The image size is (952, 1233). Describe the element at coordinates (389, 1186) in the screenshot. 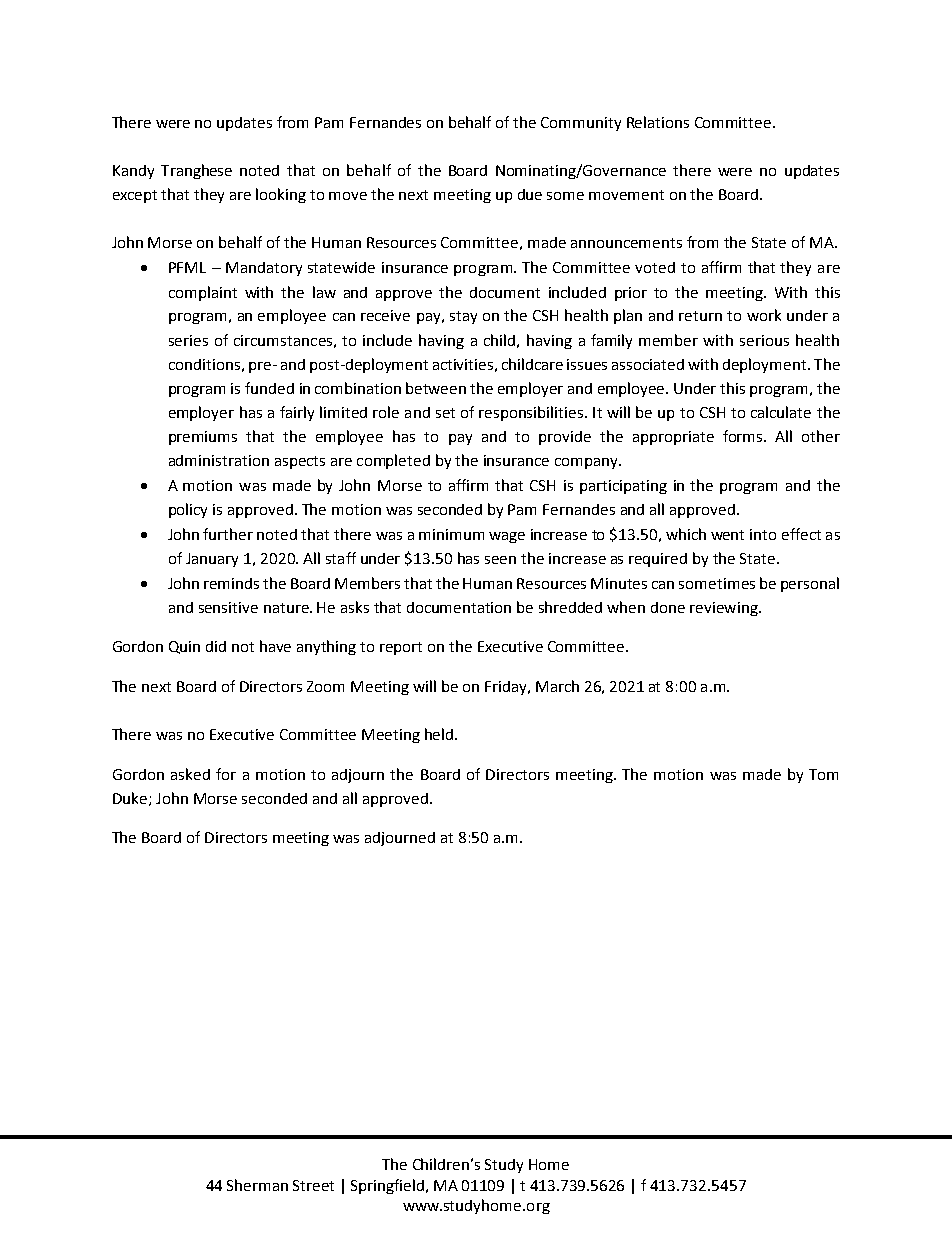

I see `Springfield` at that location.
